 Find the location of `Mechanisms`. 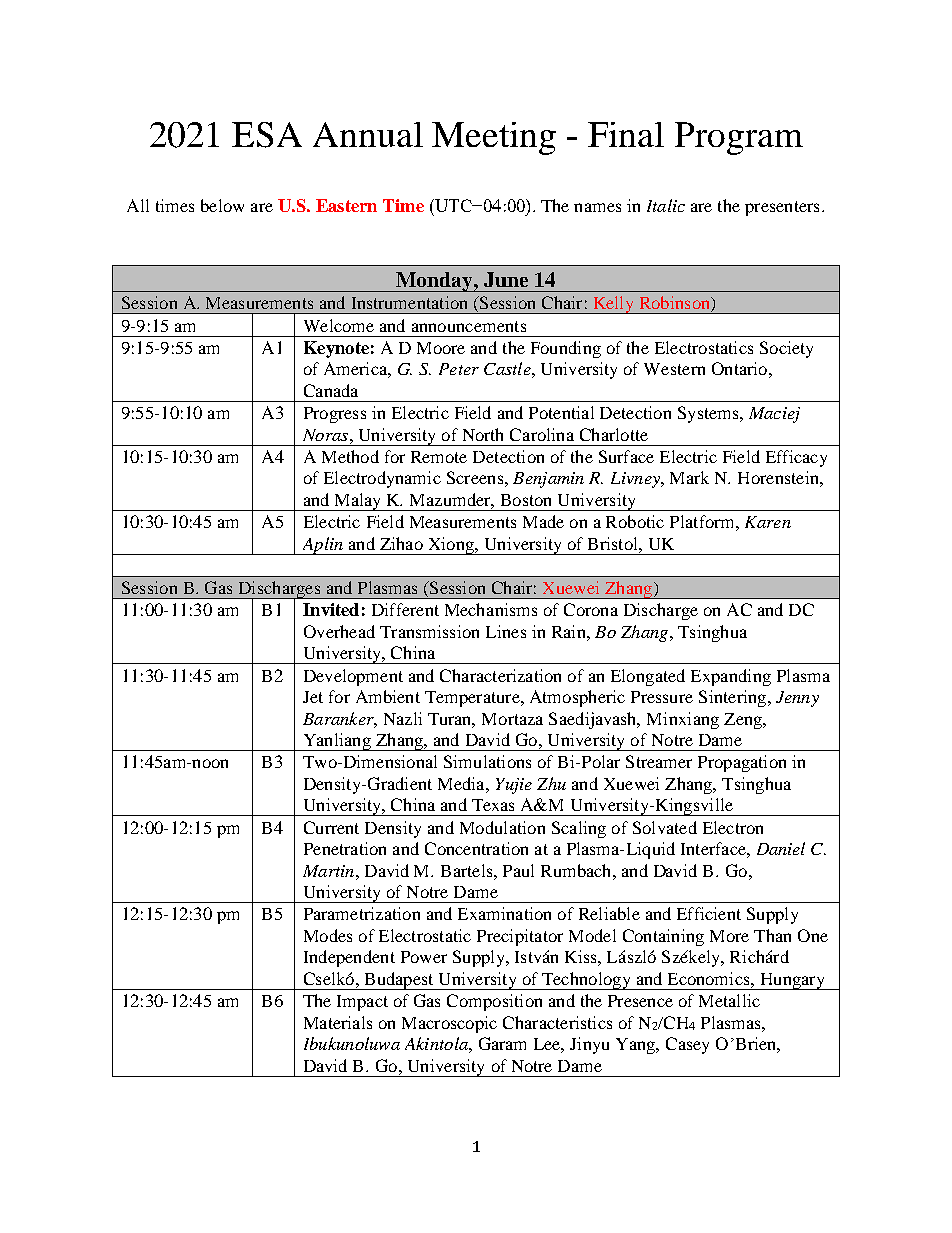

Mechanisms is located at coordinates (491, 609).
